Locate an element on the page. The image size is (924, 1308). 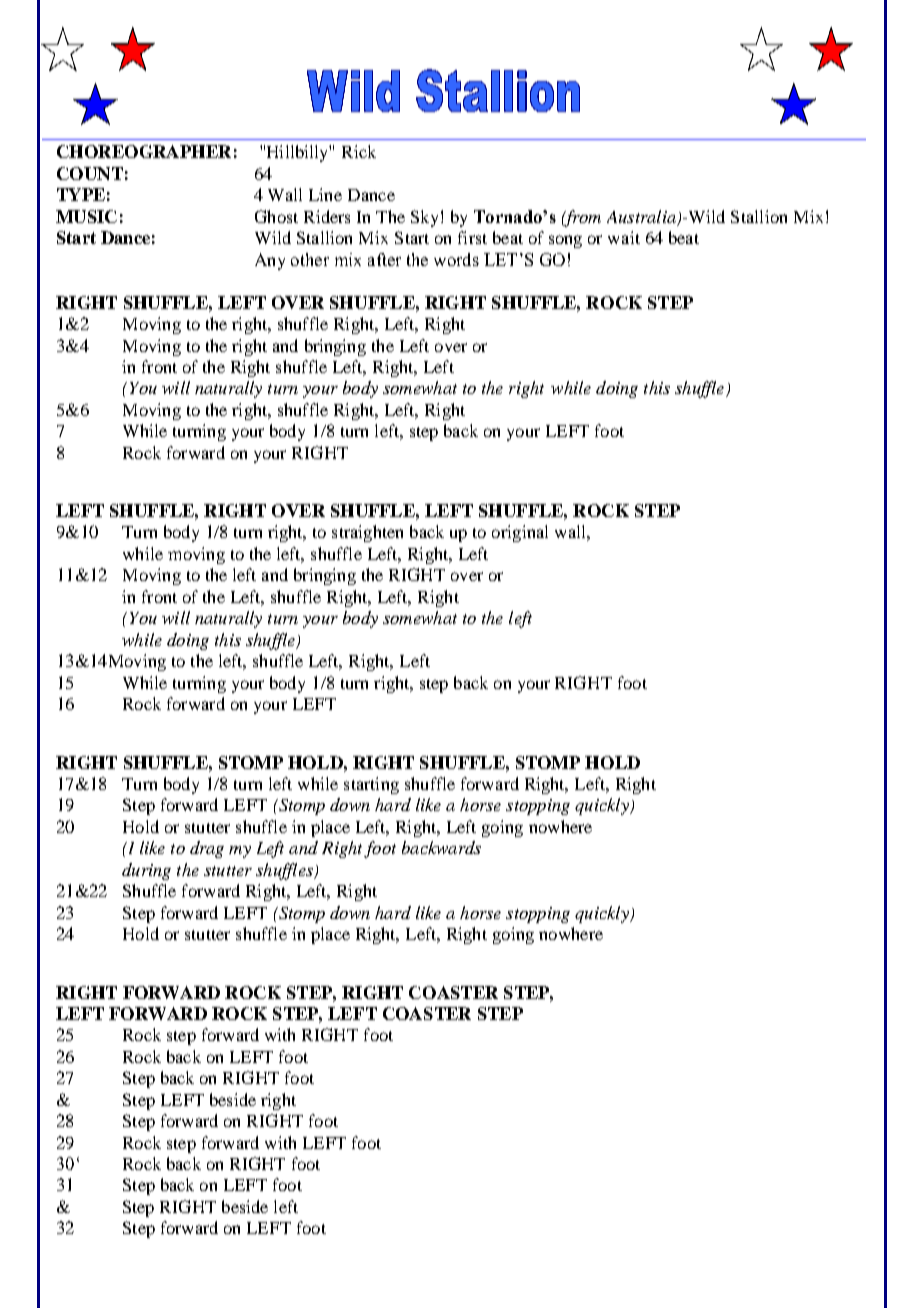
Rick is located at coordinates (359, 151).
